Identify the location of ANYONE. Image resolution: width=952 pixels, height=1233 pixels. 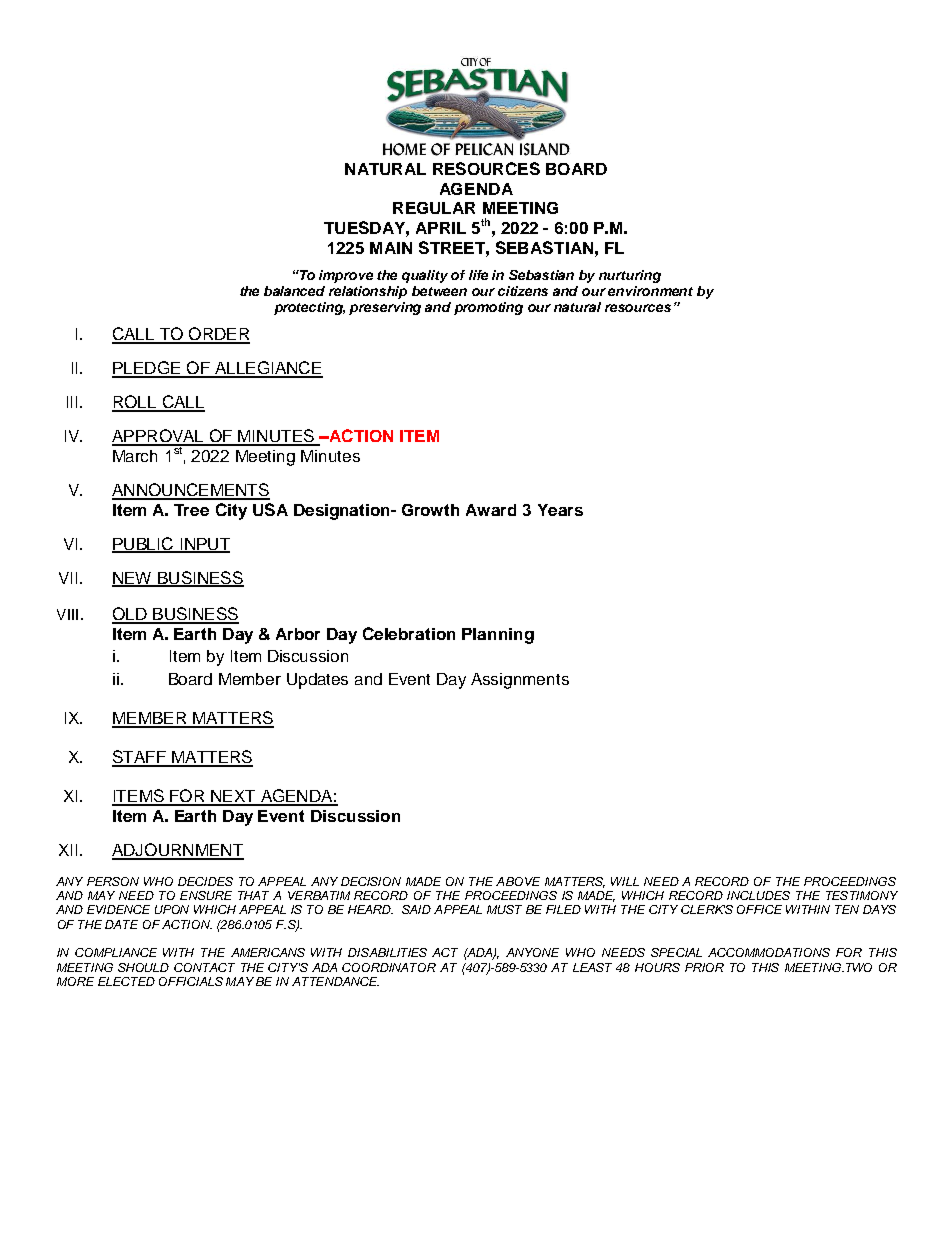
(532, 952).
